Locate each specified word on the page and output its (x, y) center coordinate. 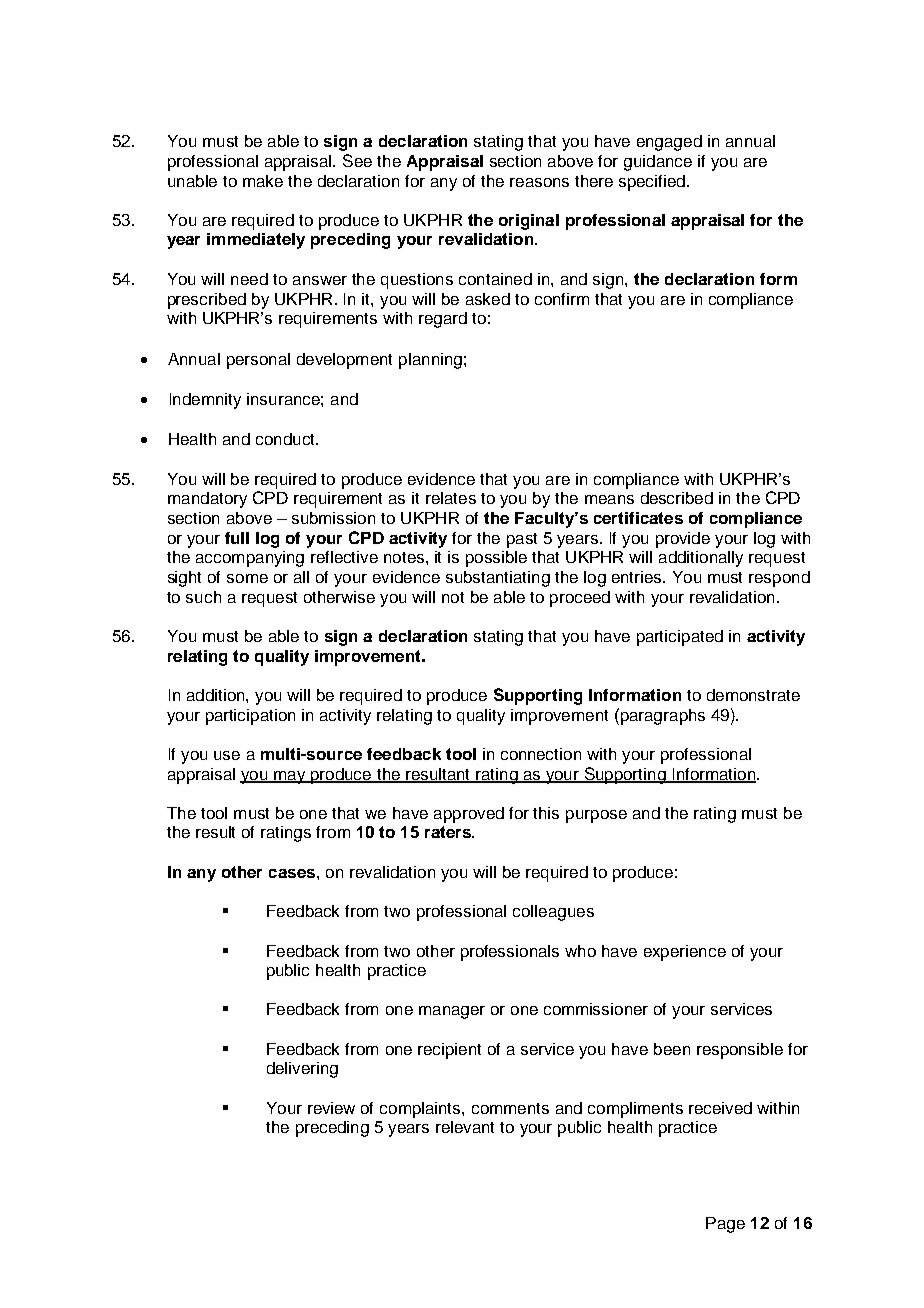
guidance (658, 163)
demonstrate (753, 695)
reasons (539, 182)
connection (541, 754)
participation (250, 717)
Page (725, 1225)
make (263, 181)
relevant (465, 1127)
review (331, 1108)
